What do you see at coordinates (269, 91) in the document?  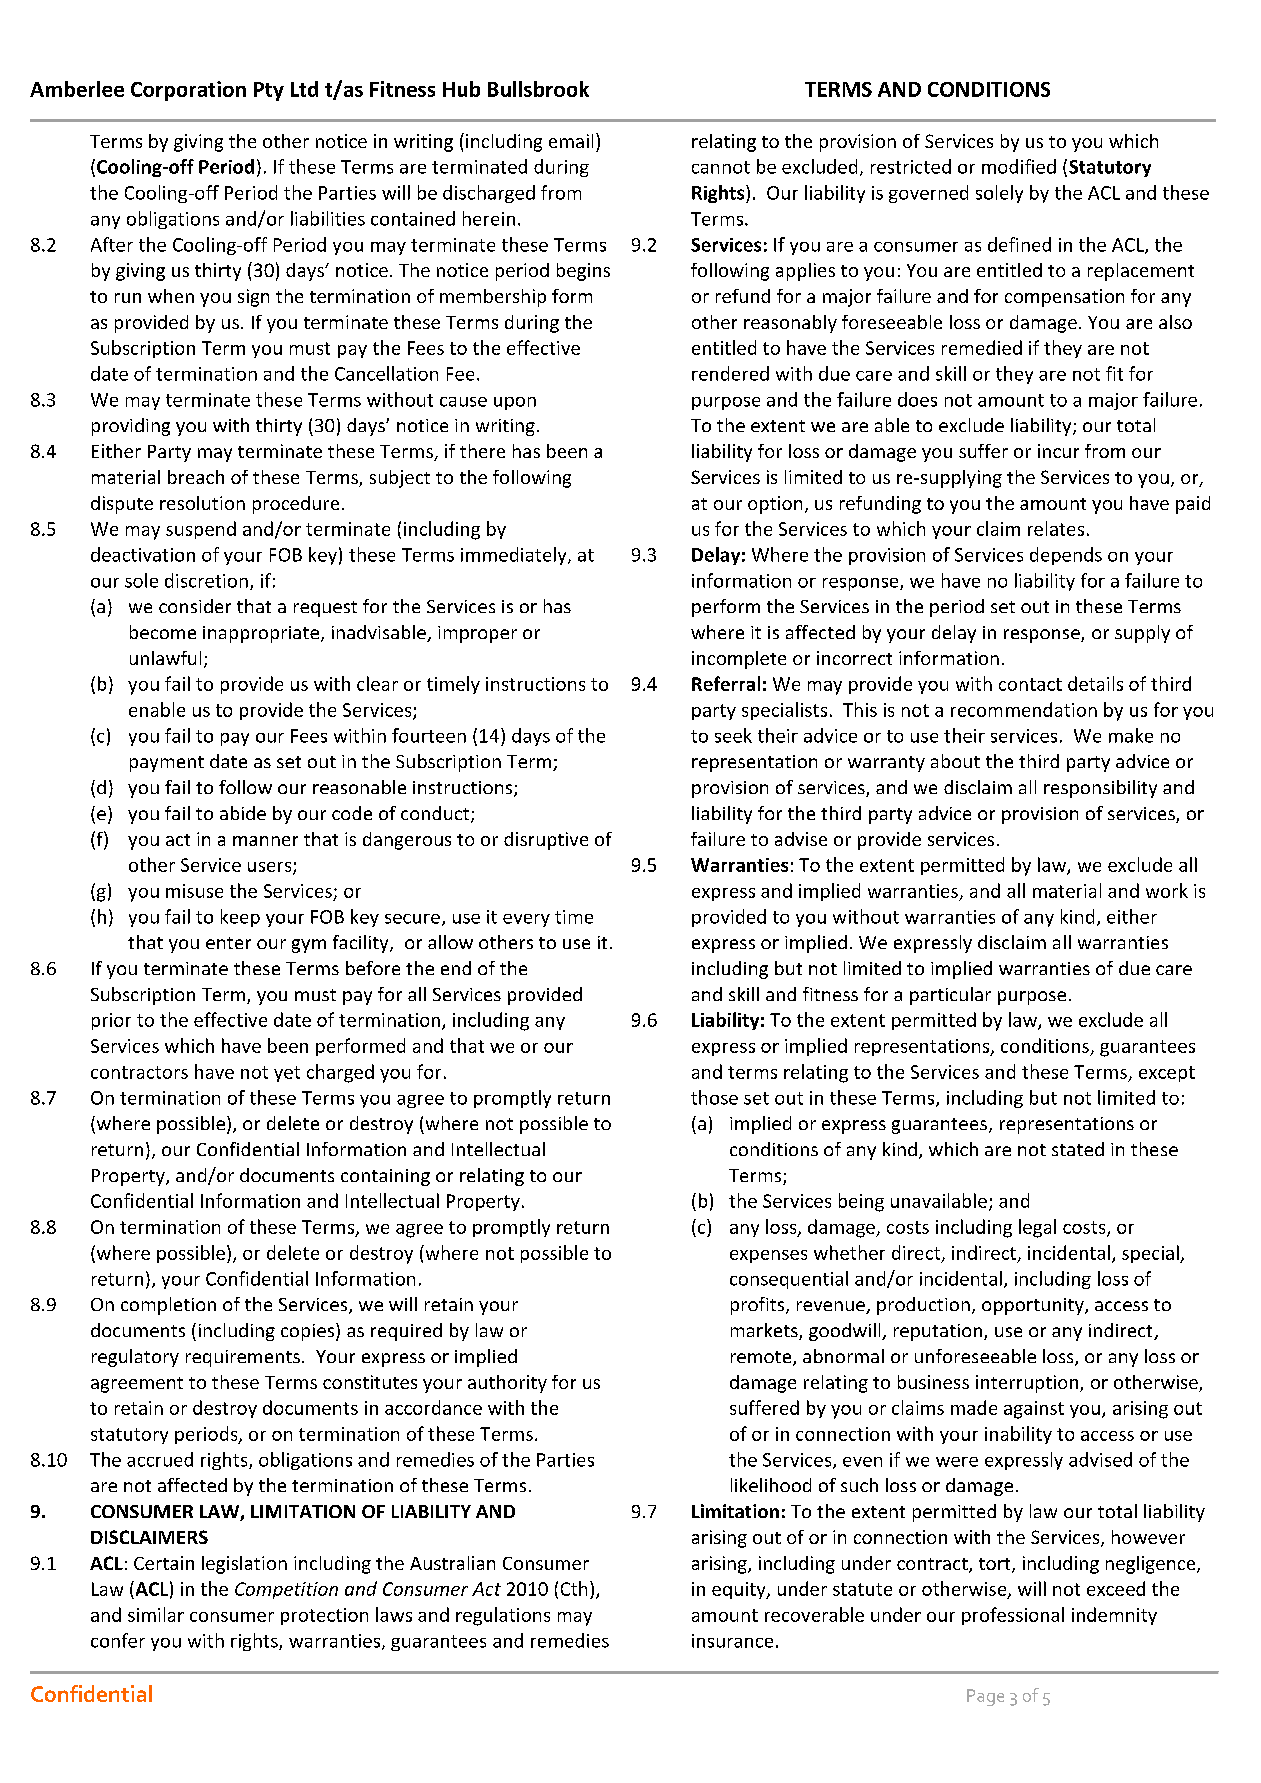 I see `Pty` at bounding box center [269, 91].
